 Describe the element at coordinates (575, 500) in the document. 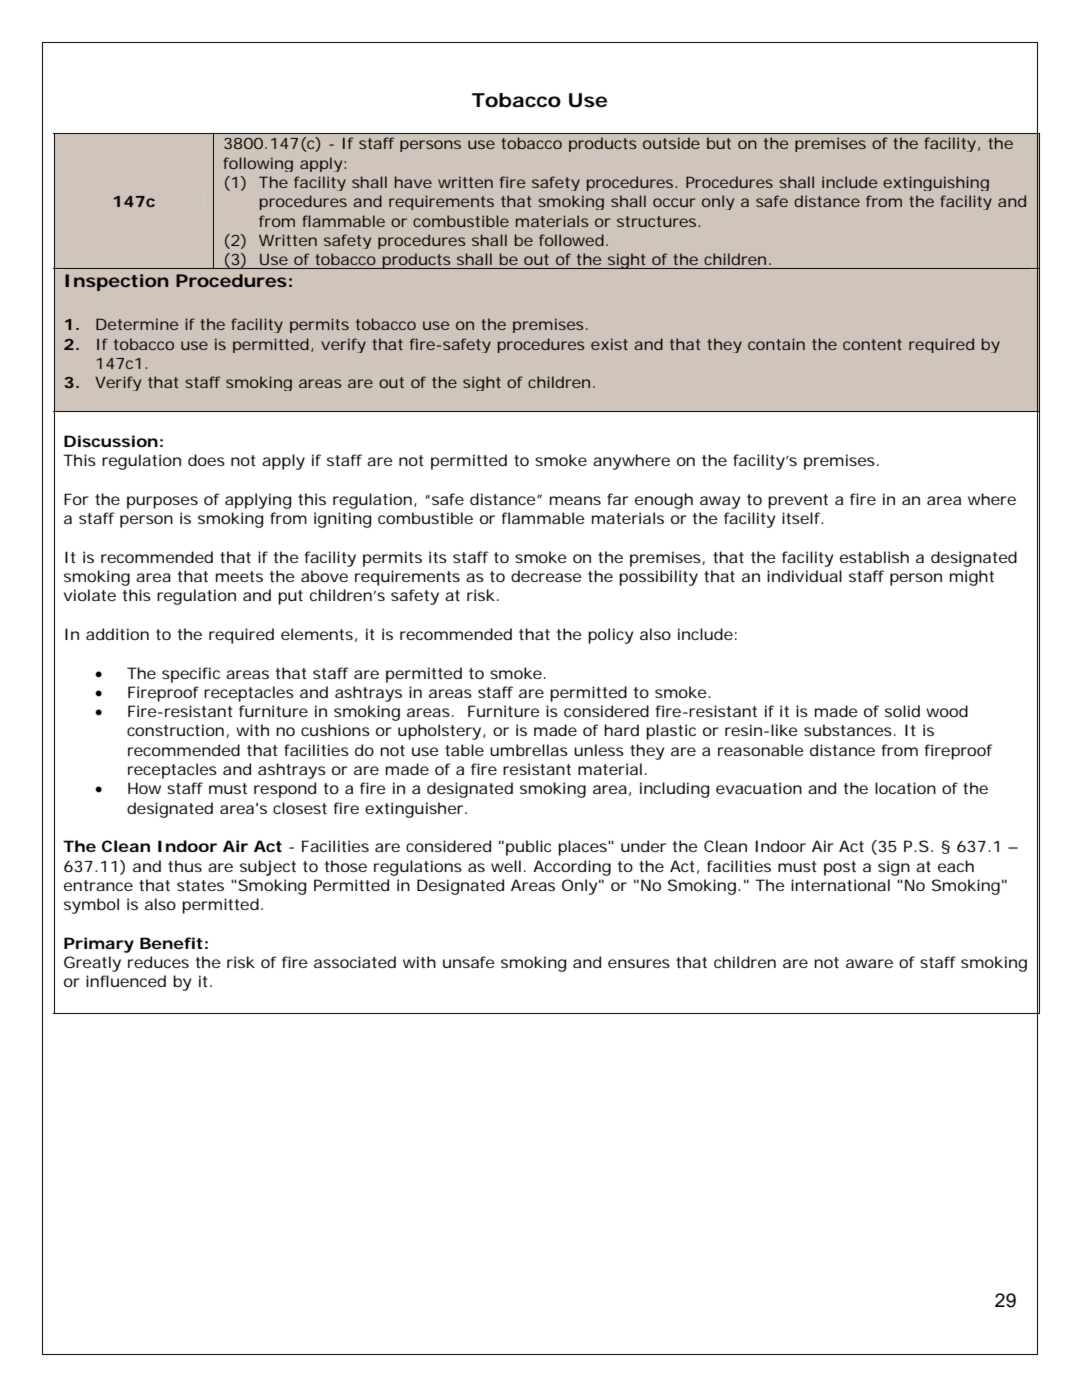

I see `means` at that location.
